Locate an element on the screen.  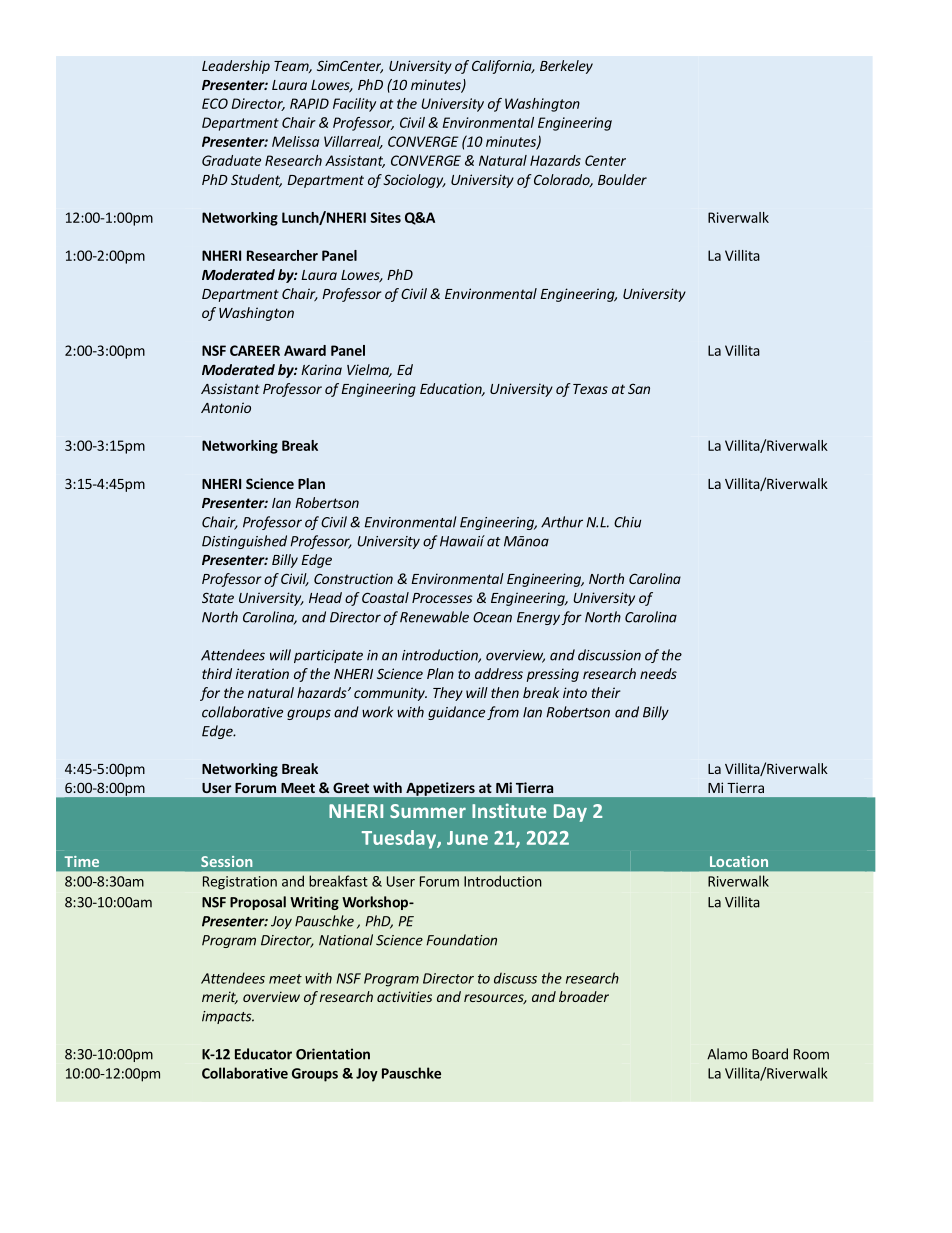
impacts is located at coordinates (228, 1017).
